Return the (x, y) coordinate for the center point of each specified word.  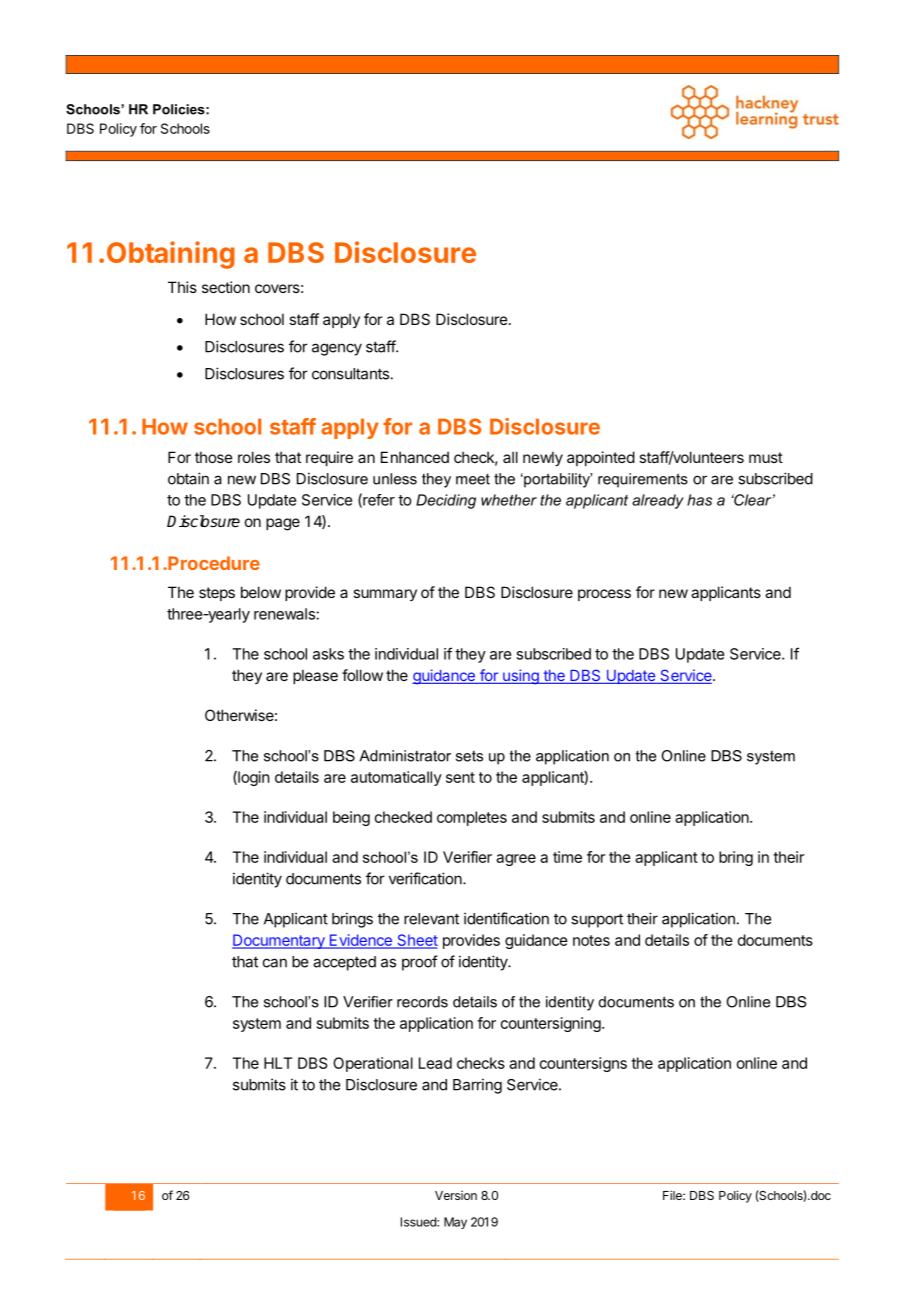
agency (337, 349)
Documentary (279, 941)
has (699, 500)
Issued (419, 1222)
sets (469, 756)
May (455, 1223)
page (283, 524)
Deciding (446, 501)
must (766, 457)
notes (591, 940)
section (226, 287)
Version (456, 1195)
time (567, 857)
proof (420, 963)
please (315, 676)
